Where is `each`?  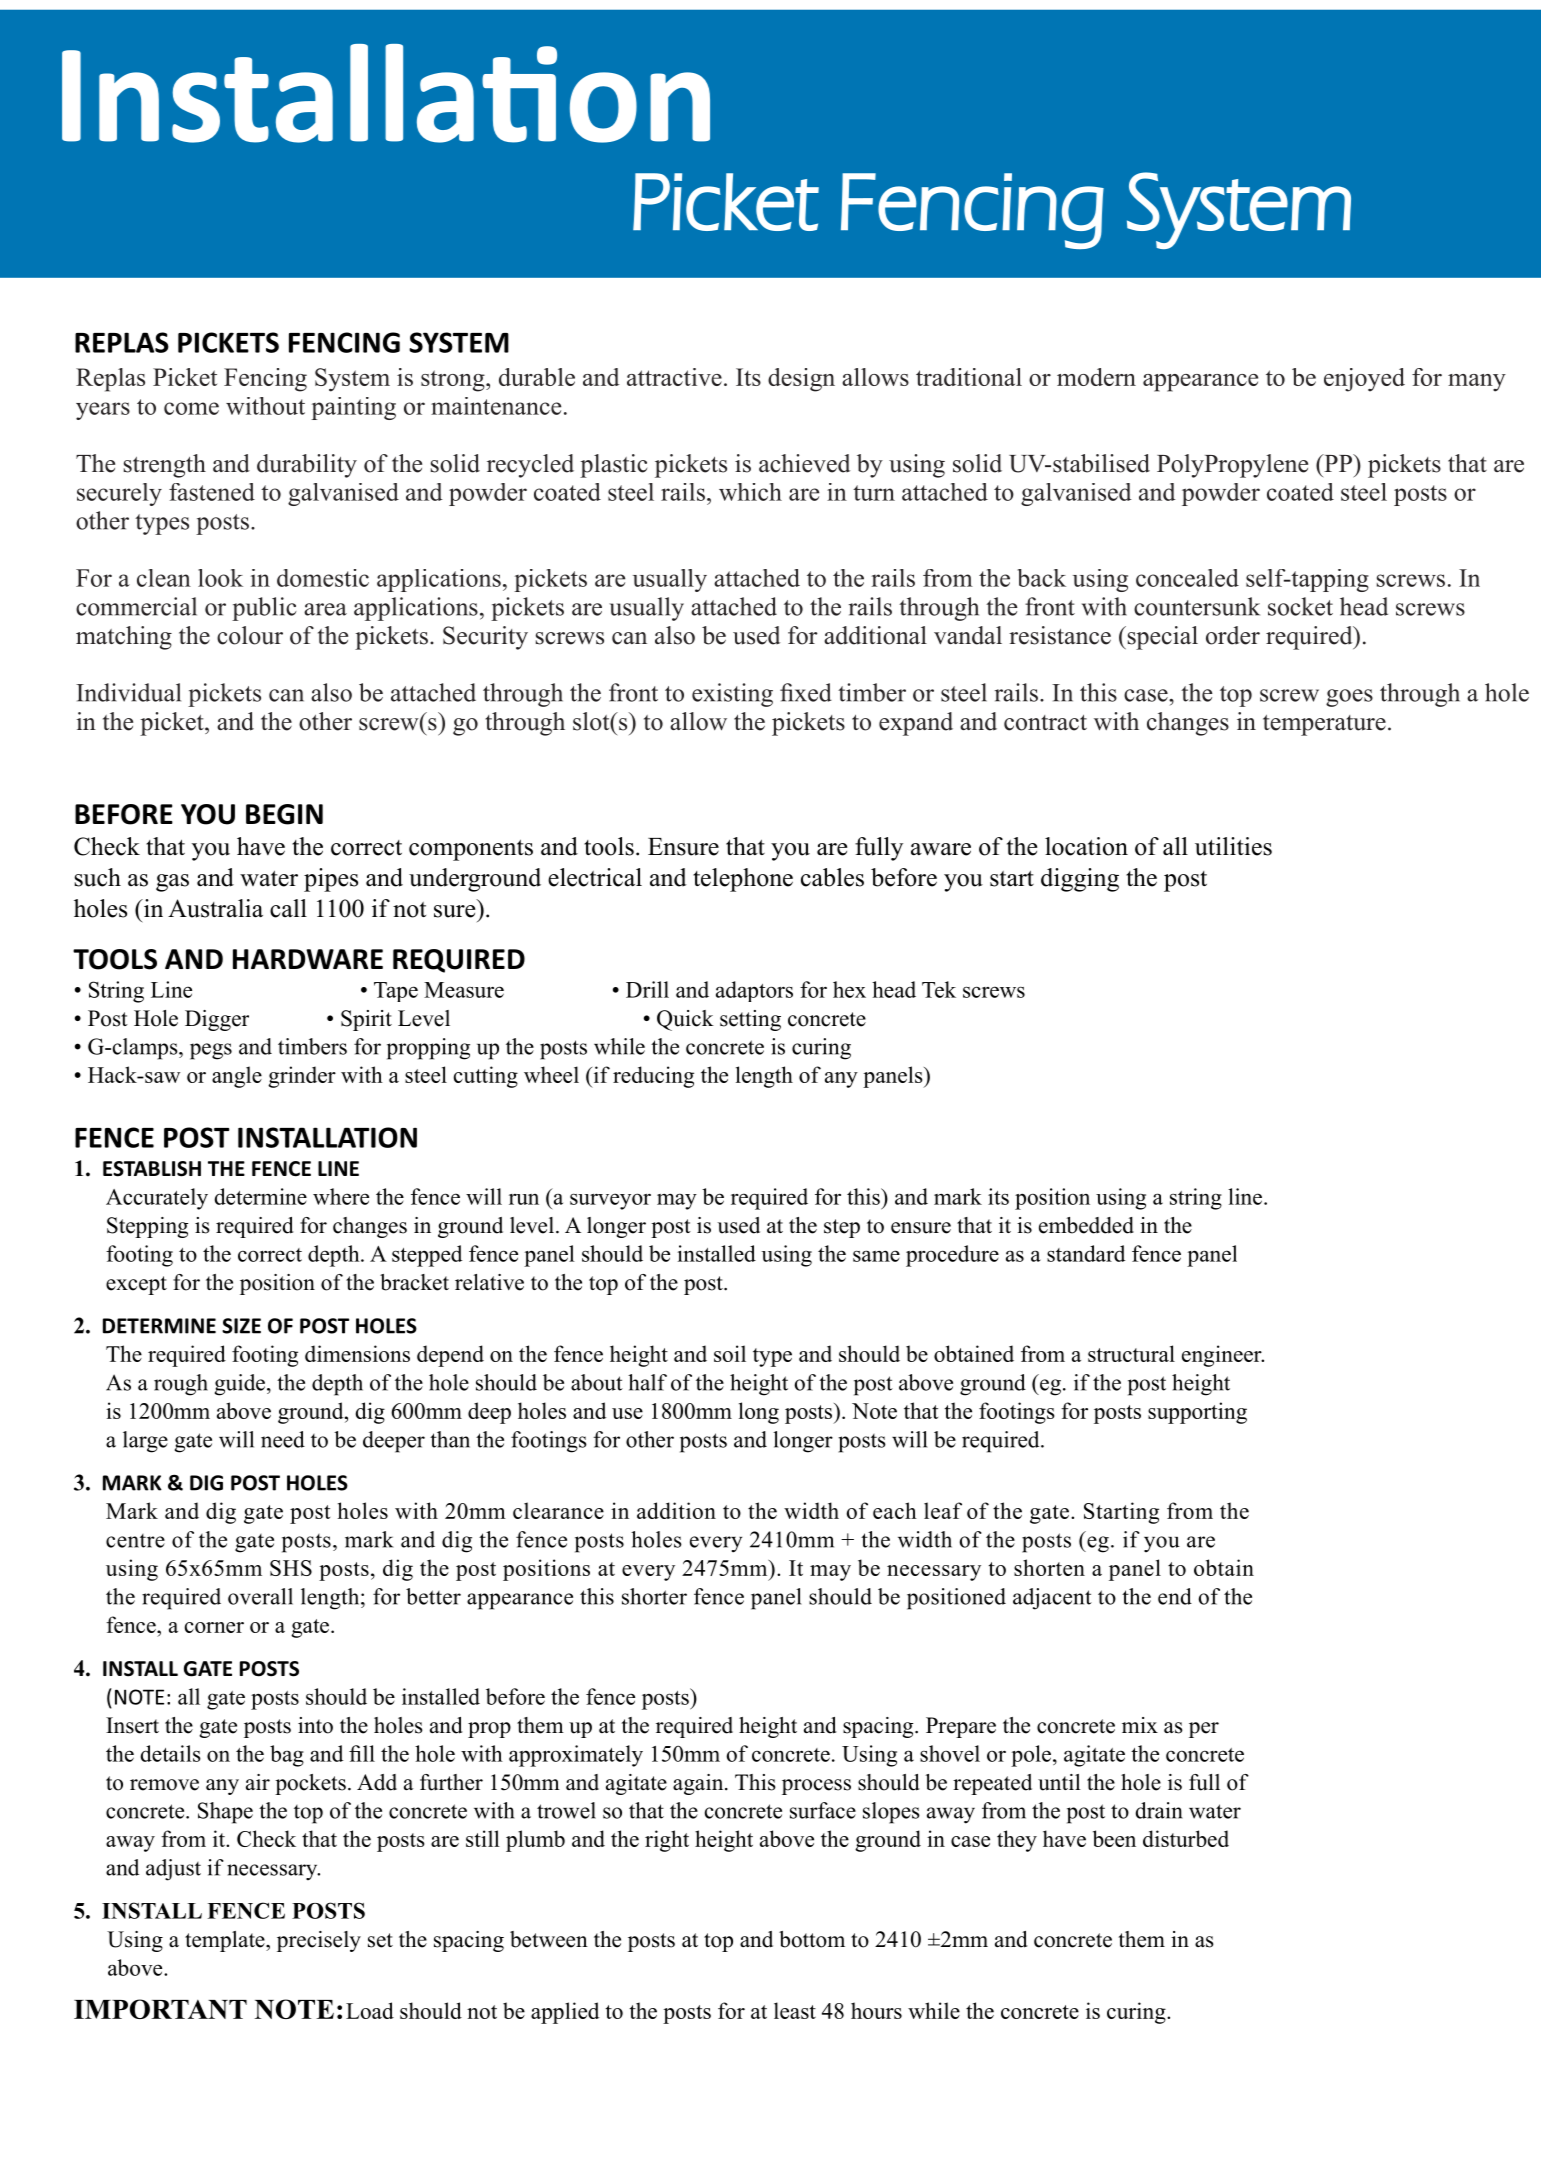
each is located at coordinates (895, 1510).
